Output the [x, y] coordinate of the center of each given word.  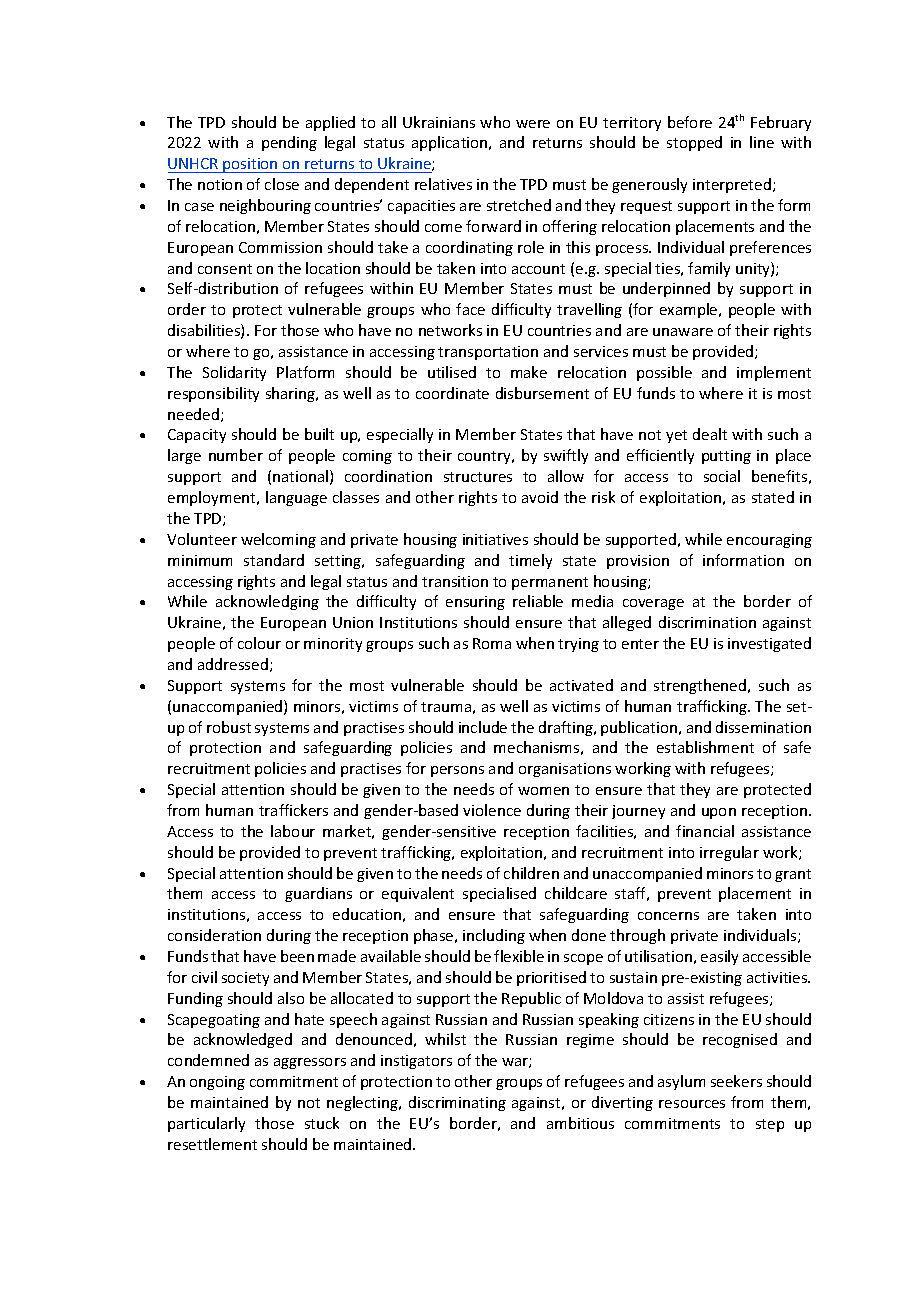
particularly [206, 1124]
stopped [694, 143]
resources [692, 1104]
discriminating [457, 1103]
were [533, 124]
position [250, 165]
